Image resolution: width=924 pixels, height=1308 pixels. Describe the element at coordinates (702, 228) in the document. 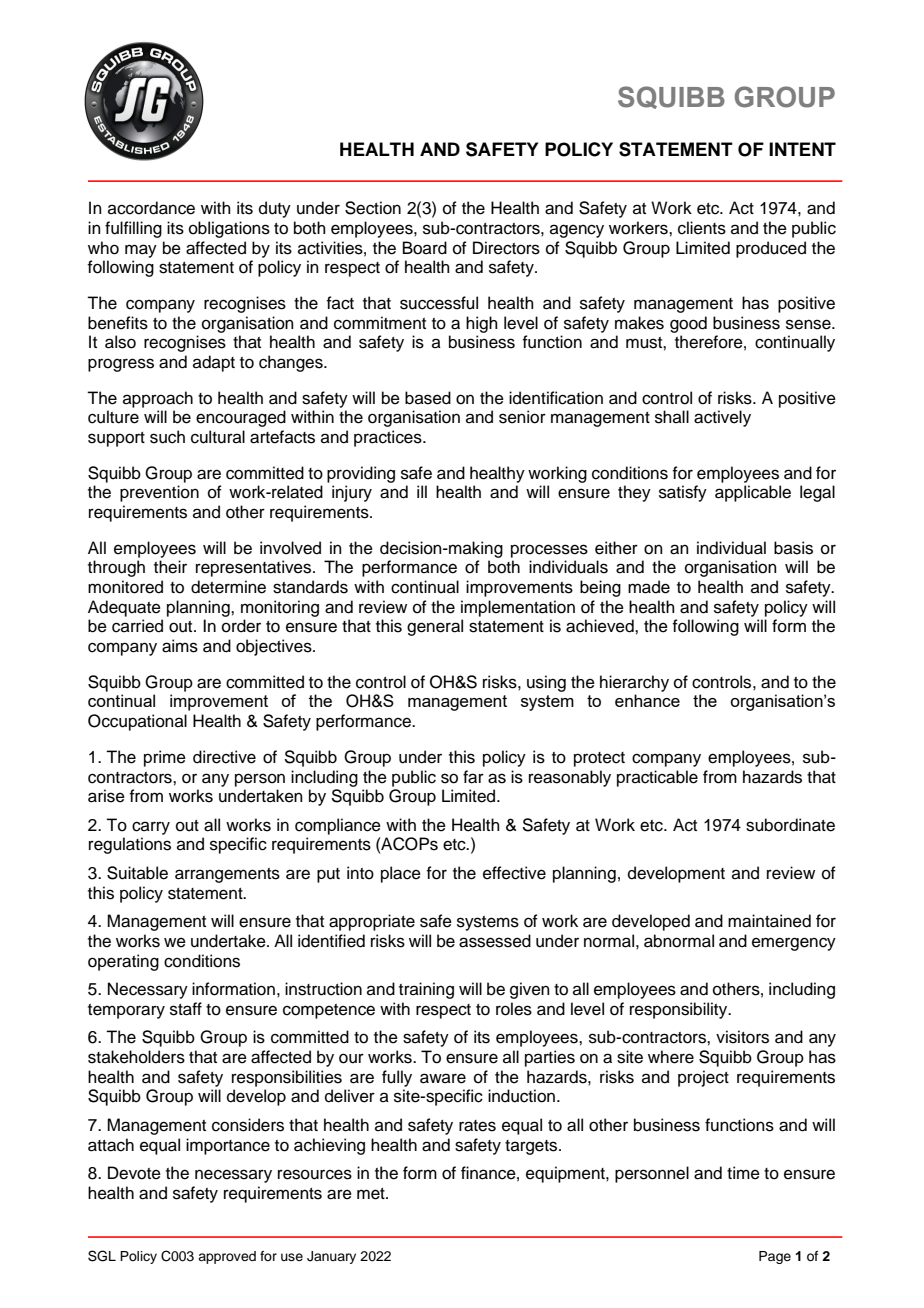

I see `clients` at that location.
